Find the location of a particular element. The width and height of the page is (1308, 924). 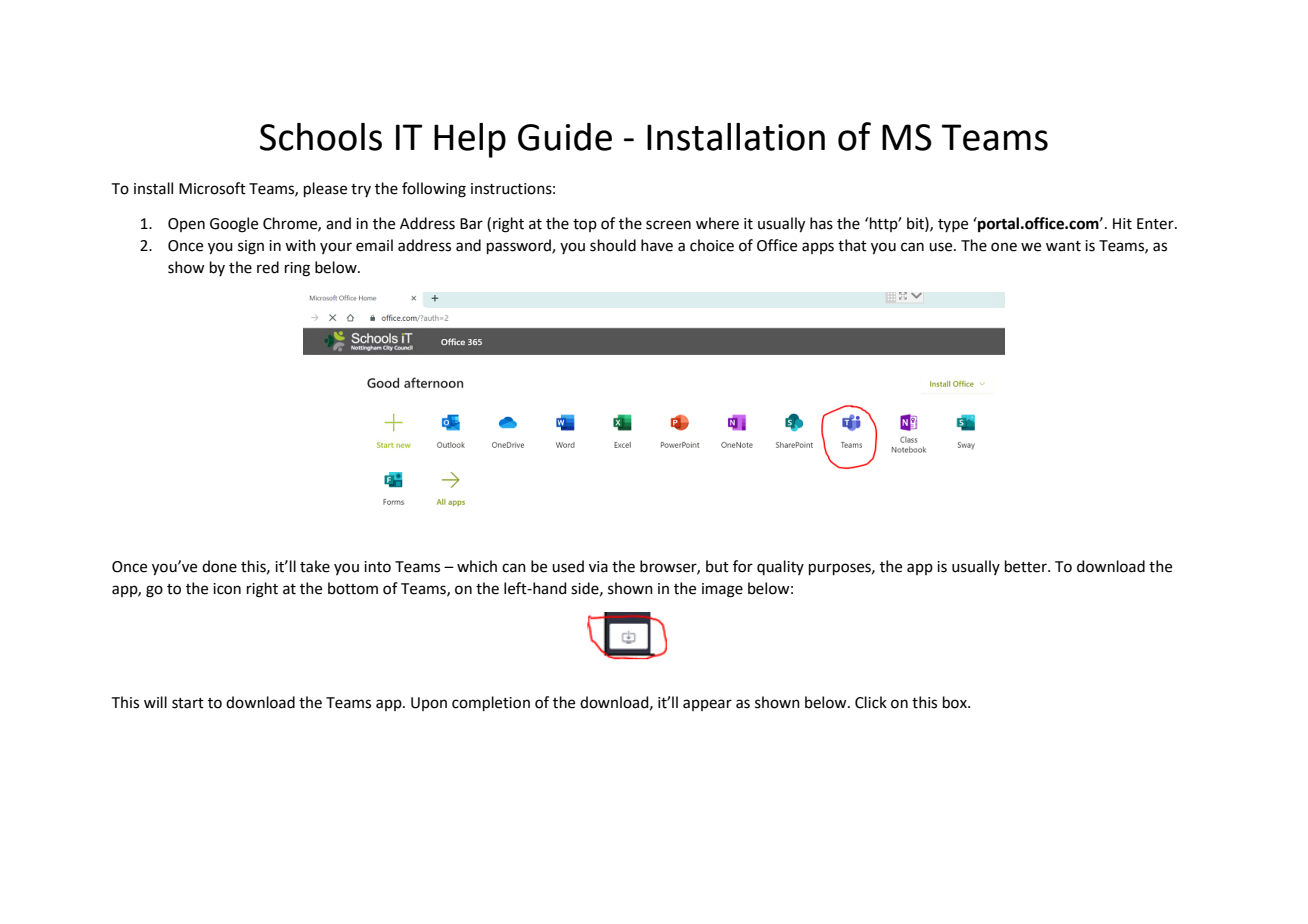

better is located at coordinates (1027, 566).
